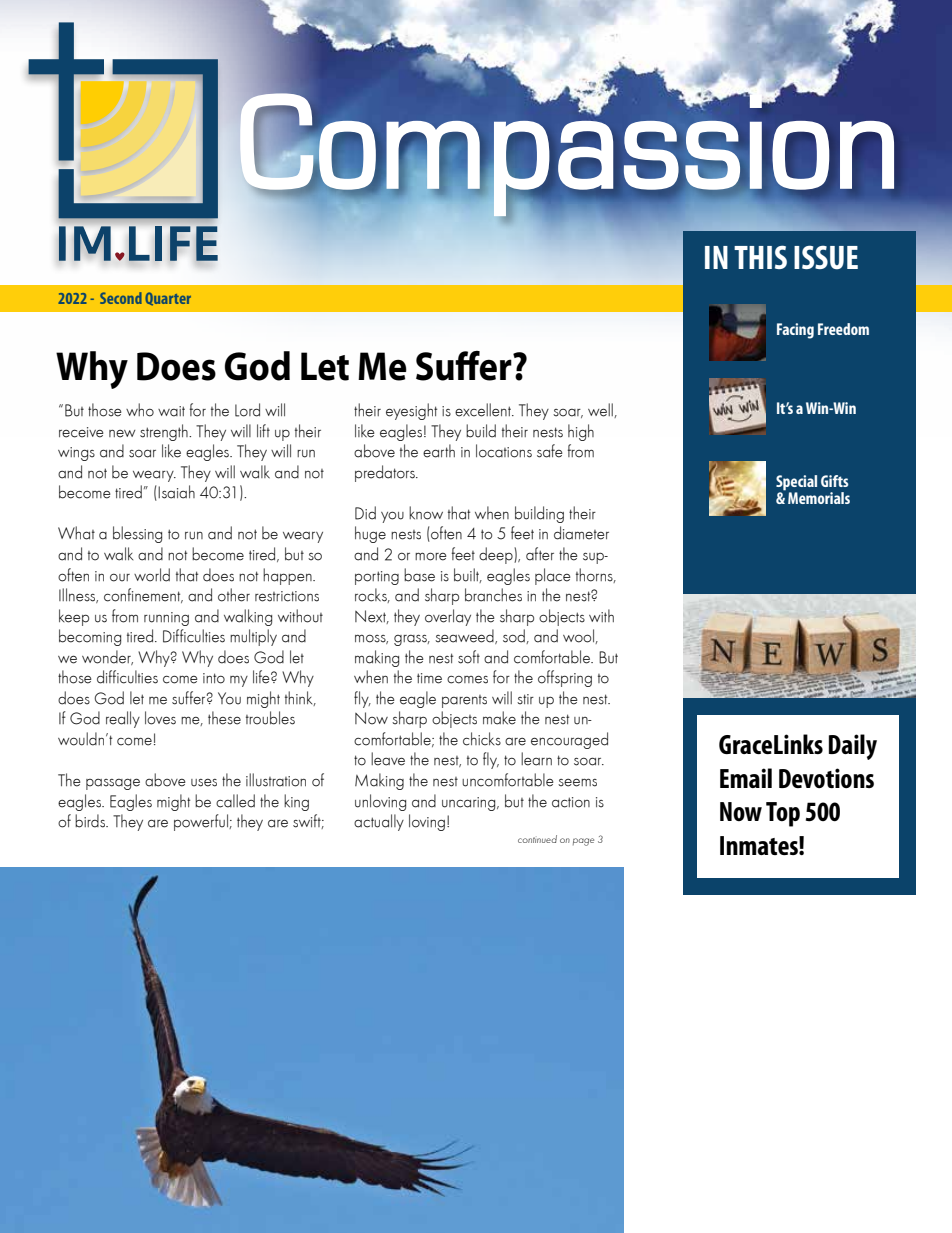 Image resolution: width=952 pixels, height=1233 pixels. What do you see at coordinates (783, 814) in the screenshot?
I see `Top` at bounding box center [783, 814].
